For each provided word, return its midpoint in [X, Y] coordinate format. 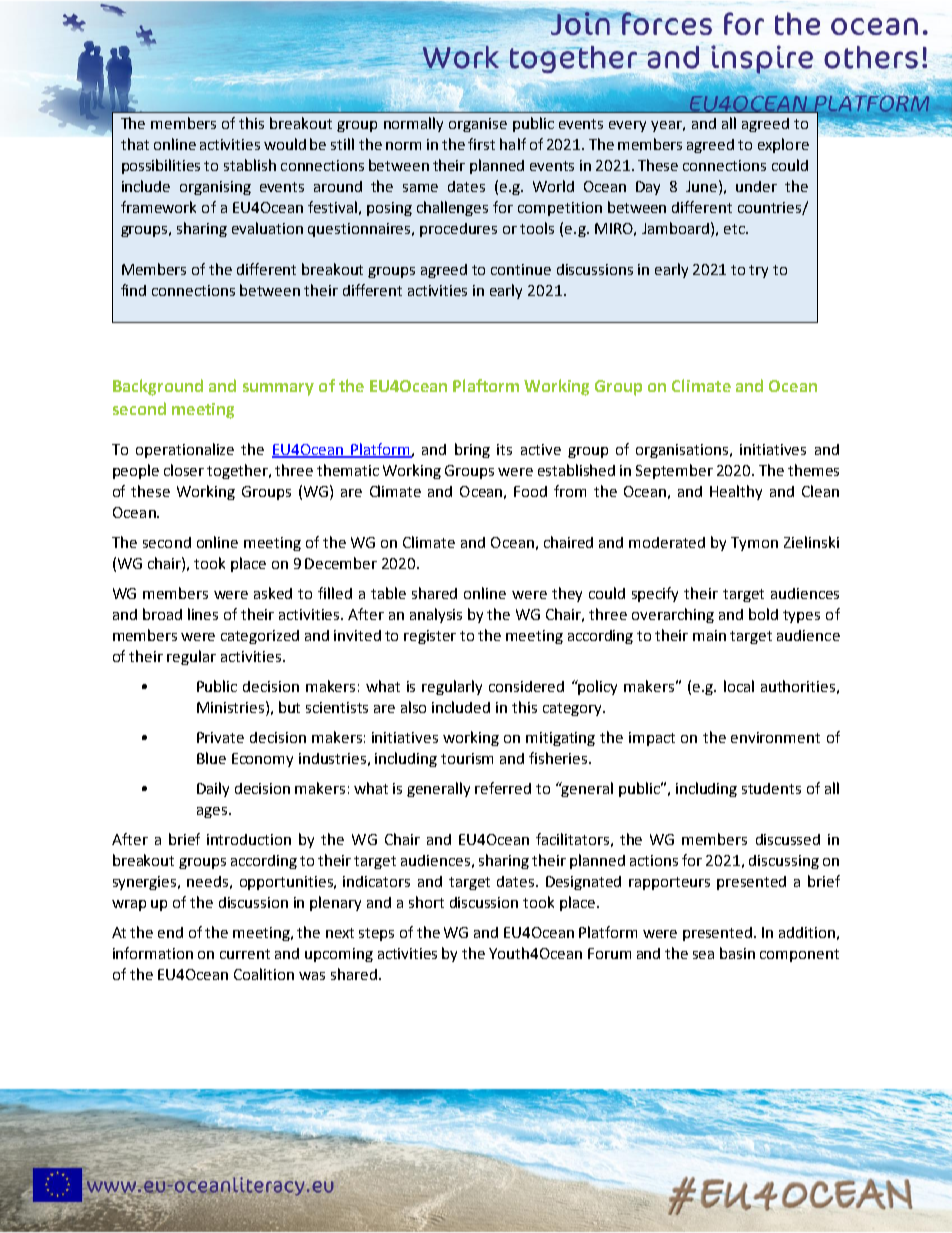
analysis [436, 615]
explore [783, 145]
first [481, 144]
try [758, 271]
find [133, 290]
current [245, 954]
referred [503, 788]
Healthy [736, 492]
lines [203, 614]
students [771, 788]
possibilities [161, 166]
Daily [213, 789]
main [709, 635]
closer [184, 470]
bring [472, 450]
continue [521, 269]
